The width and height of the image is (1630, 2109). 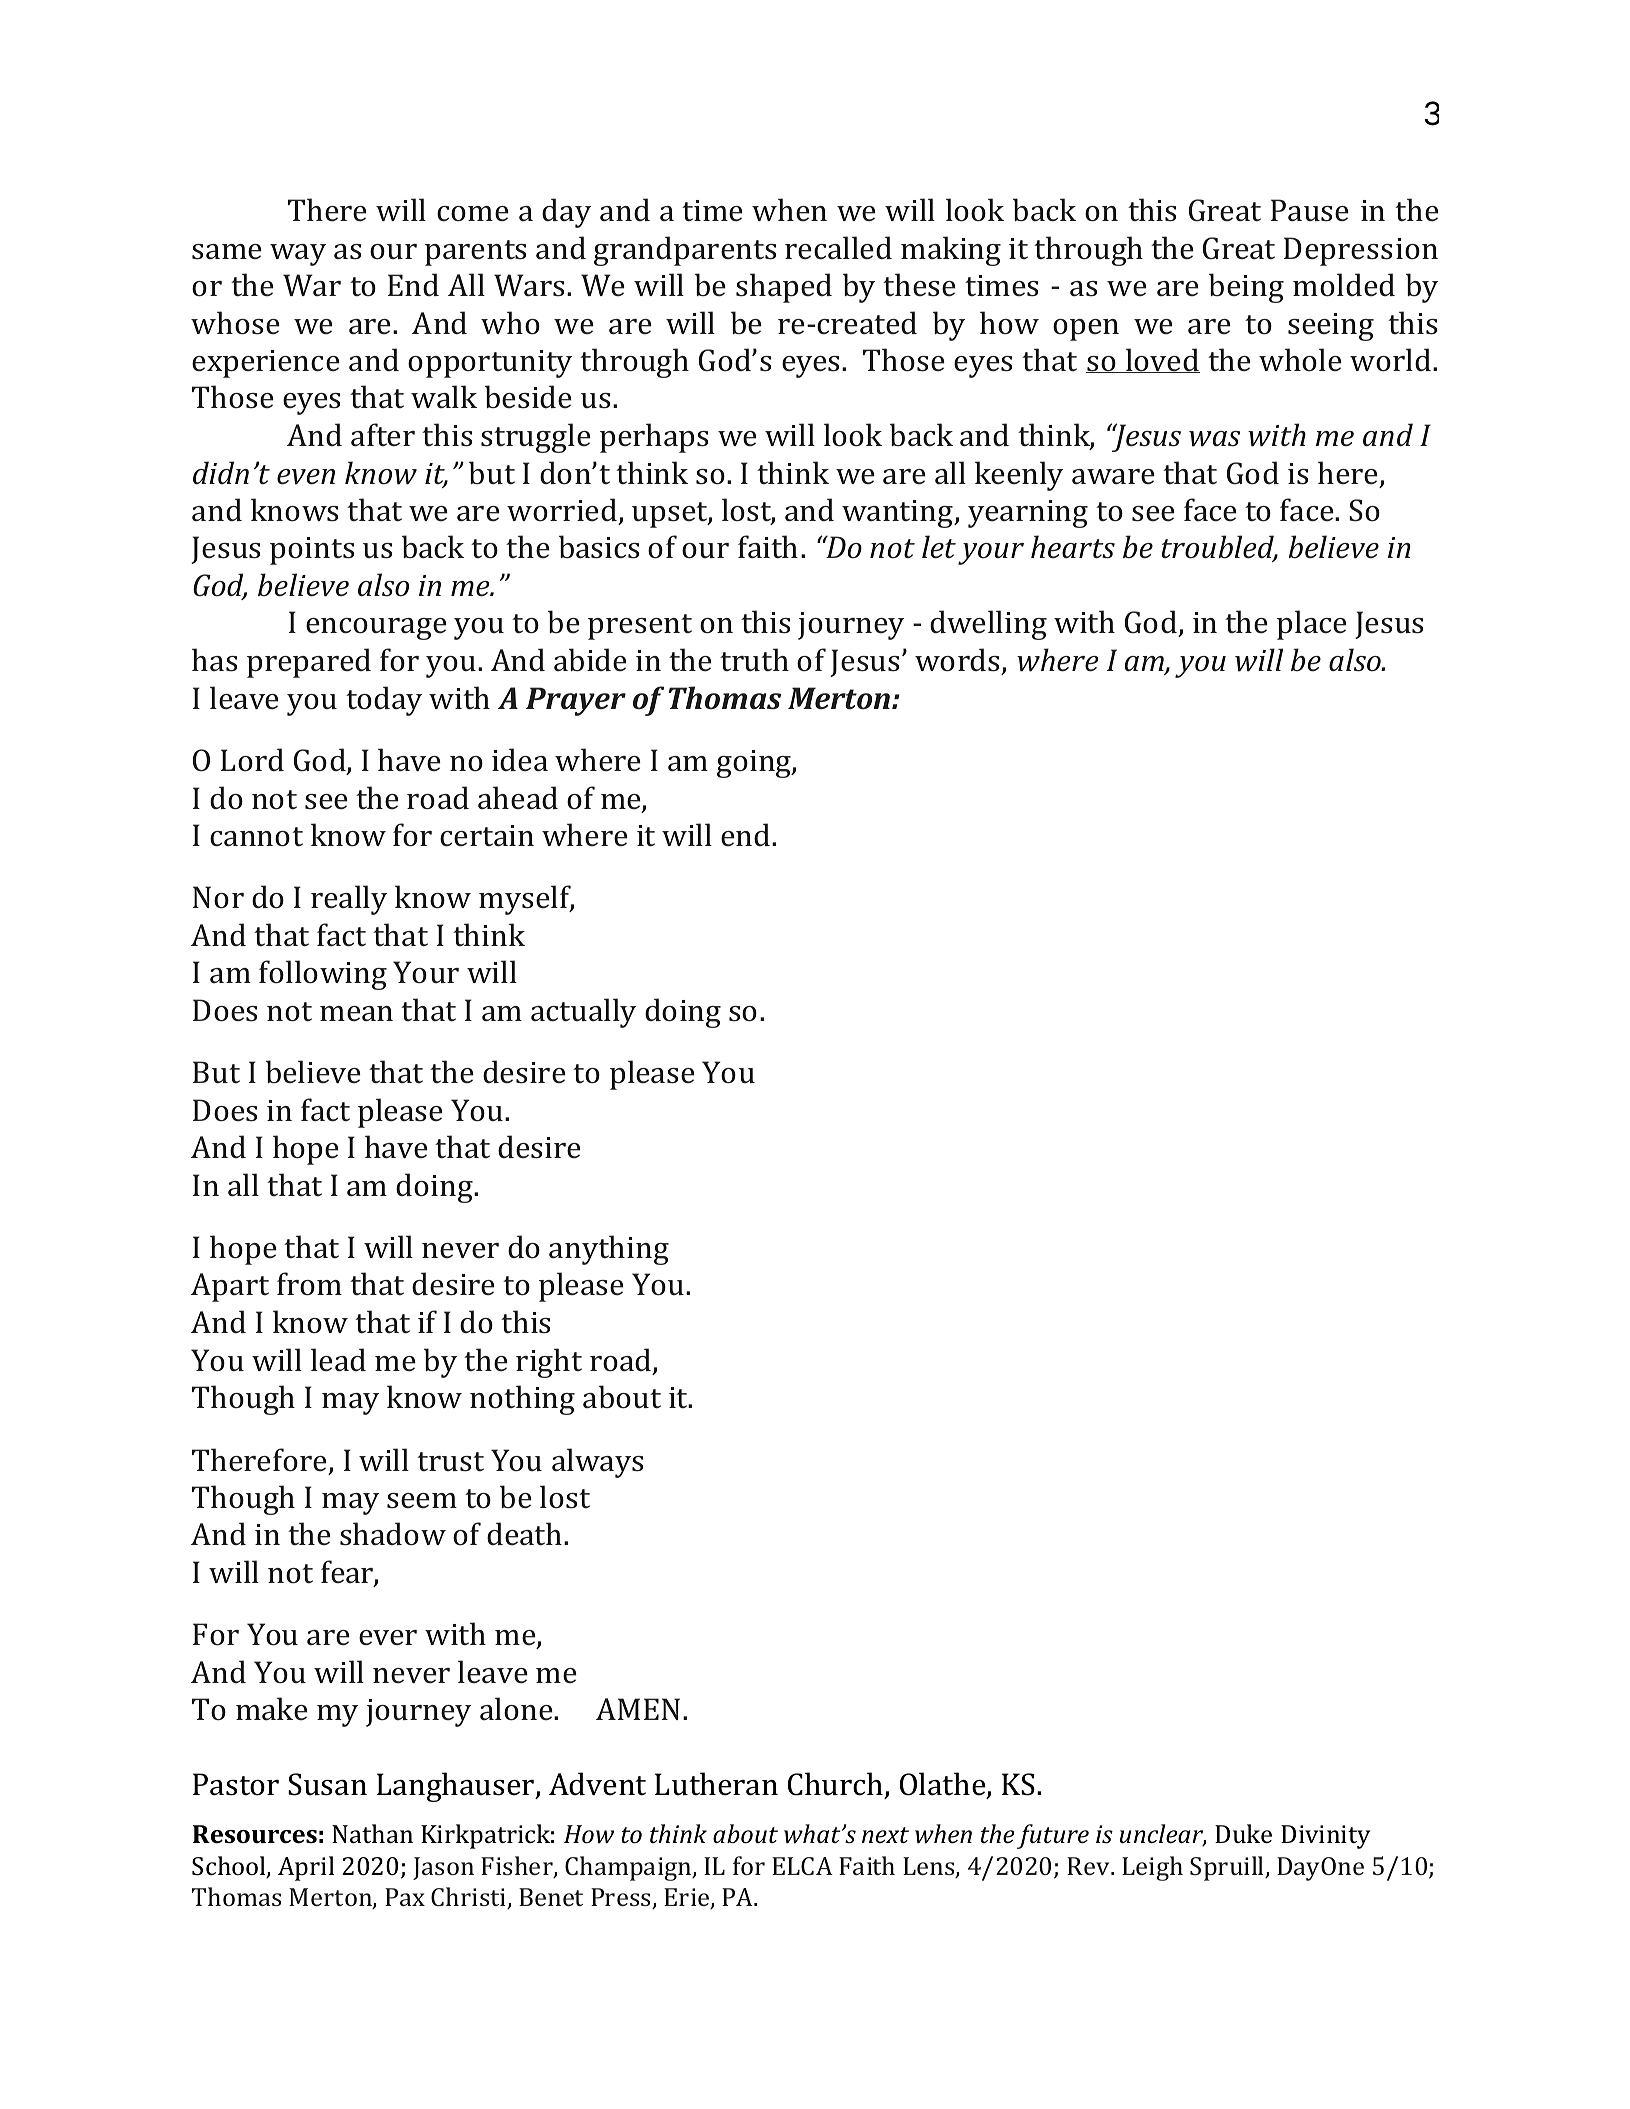 I want to click on encourage, so click(x=376, y=629).
